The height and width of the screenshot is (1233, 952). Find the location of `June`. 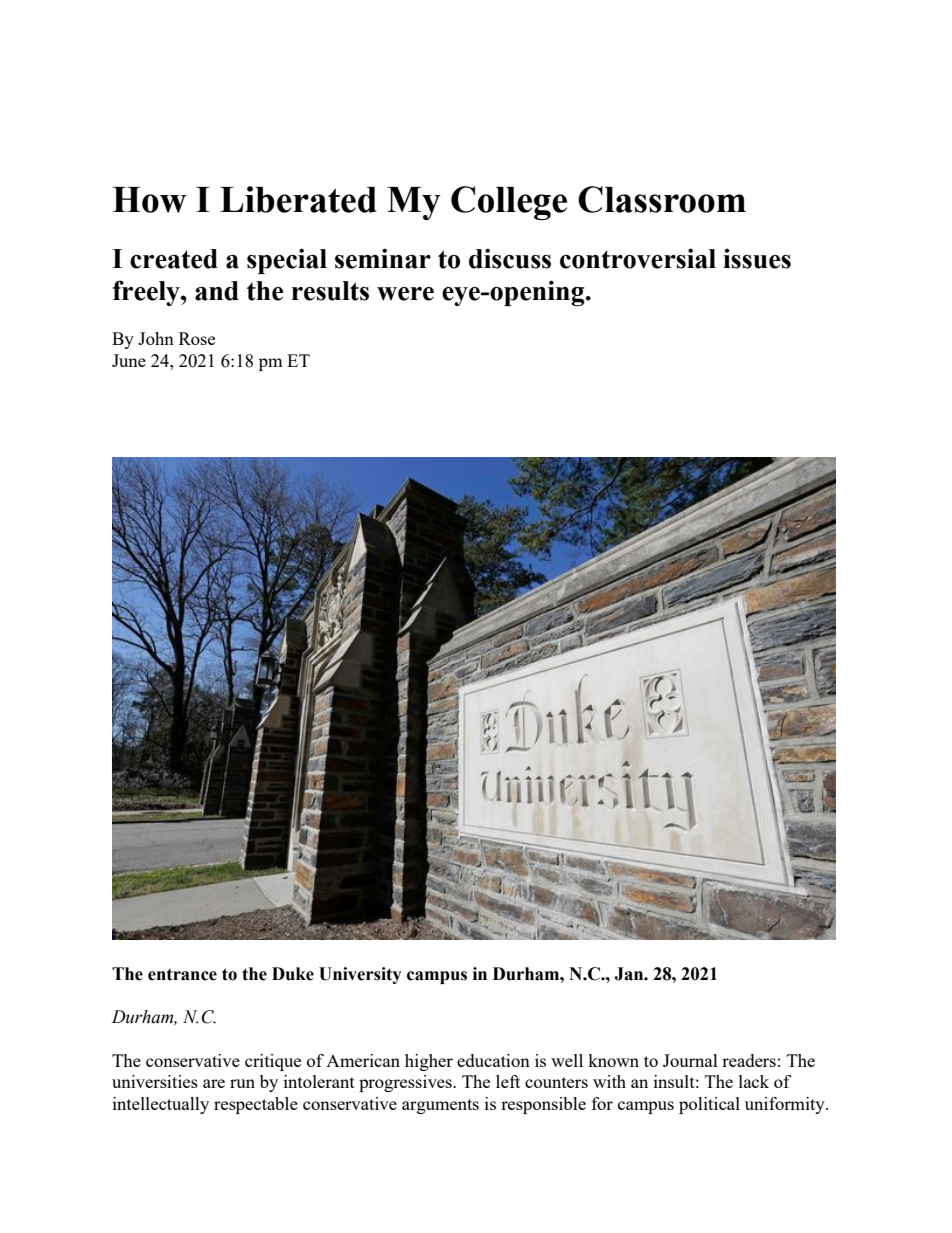

June is located at coordinates (129, 360).
